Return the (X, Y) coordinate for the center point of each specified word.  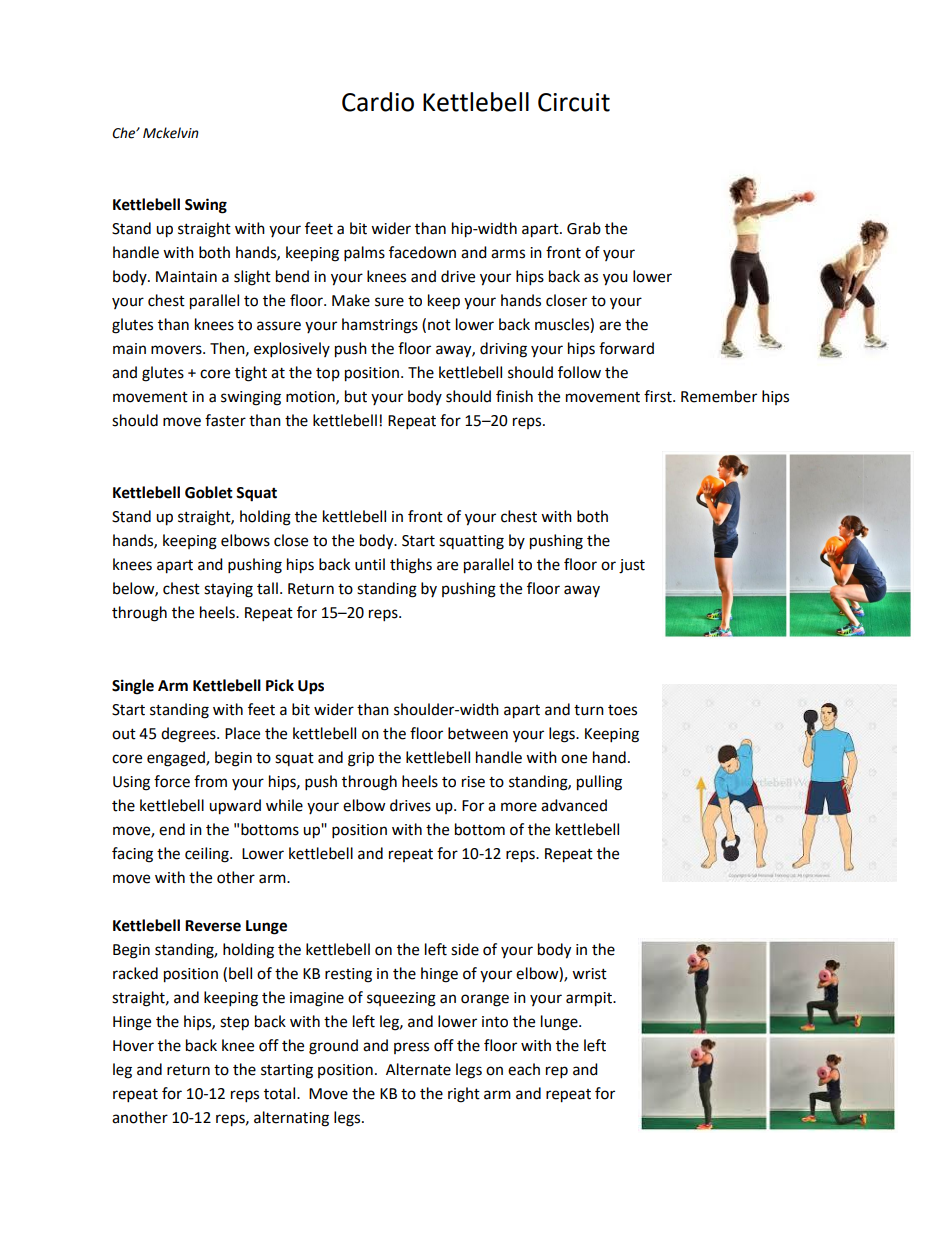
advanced (574, 805)
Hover (133, 1046)
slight (252, 278)
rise (473, 782)
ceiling (208, 855)
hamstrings (380, 326)
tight (251, 374)
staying (228, 590)
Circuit (574, 102)
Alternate (418, 1069)
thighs (411, 566)
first (659, 396)
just (632, 566)
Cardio (378, 102)
